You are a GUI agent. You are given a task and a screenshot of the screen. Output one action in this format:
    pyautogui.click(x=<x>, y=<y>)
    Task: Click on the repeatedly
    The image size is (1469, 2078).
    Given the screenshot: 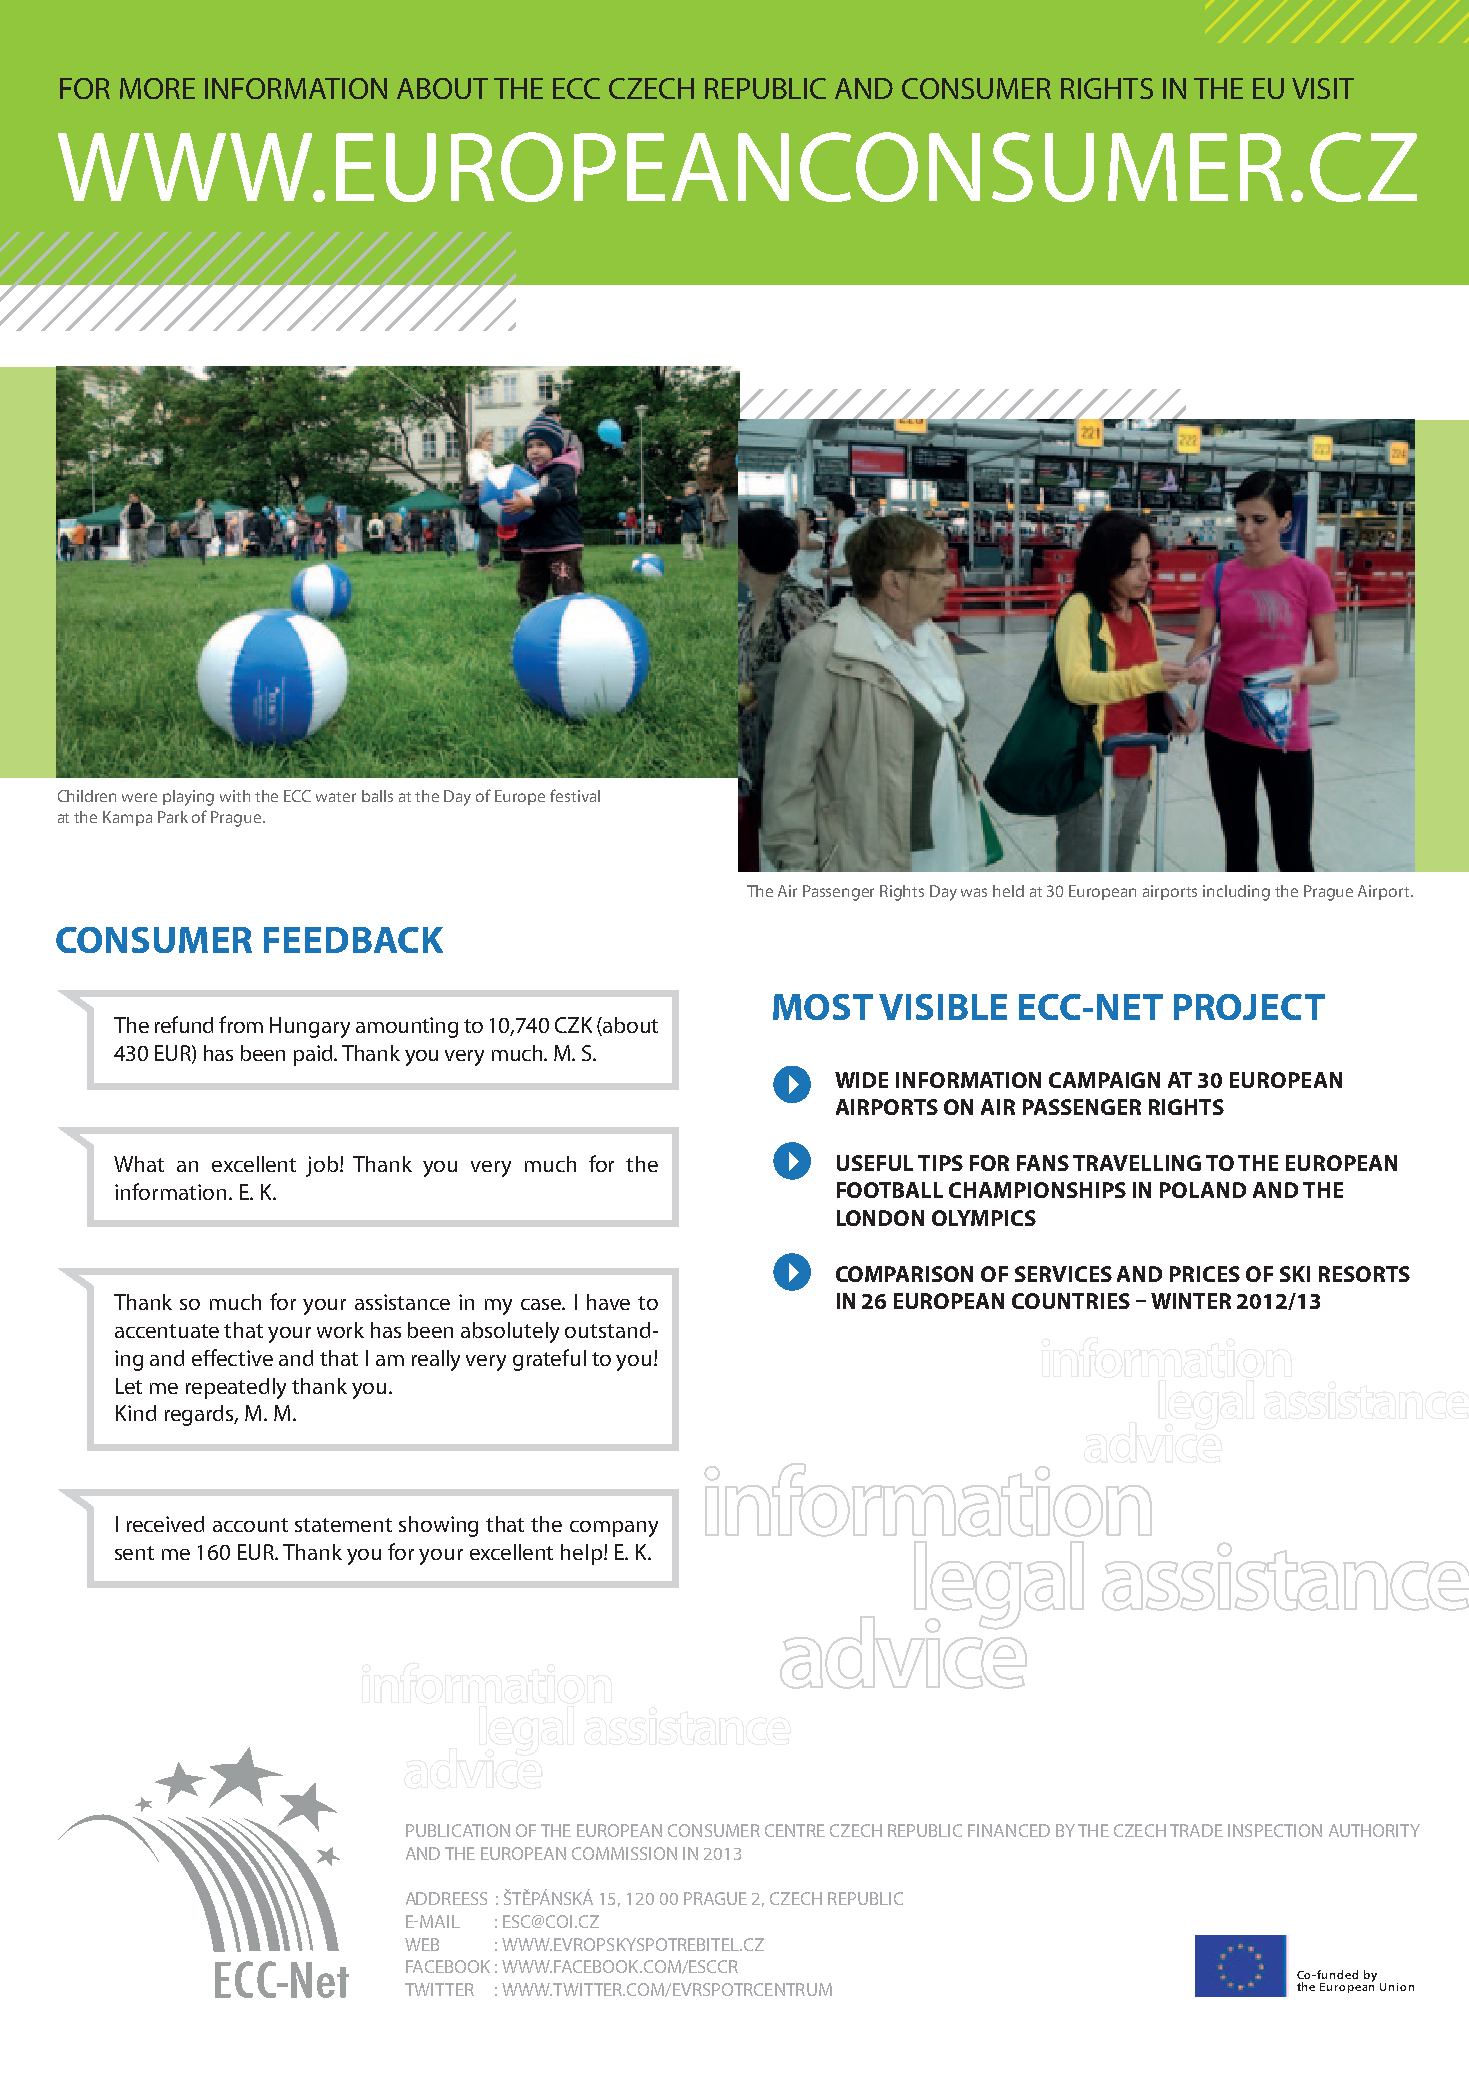 What is the action you would take?
    pyautogui.click(x=236, y=1388)
